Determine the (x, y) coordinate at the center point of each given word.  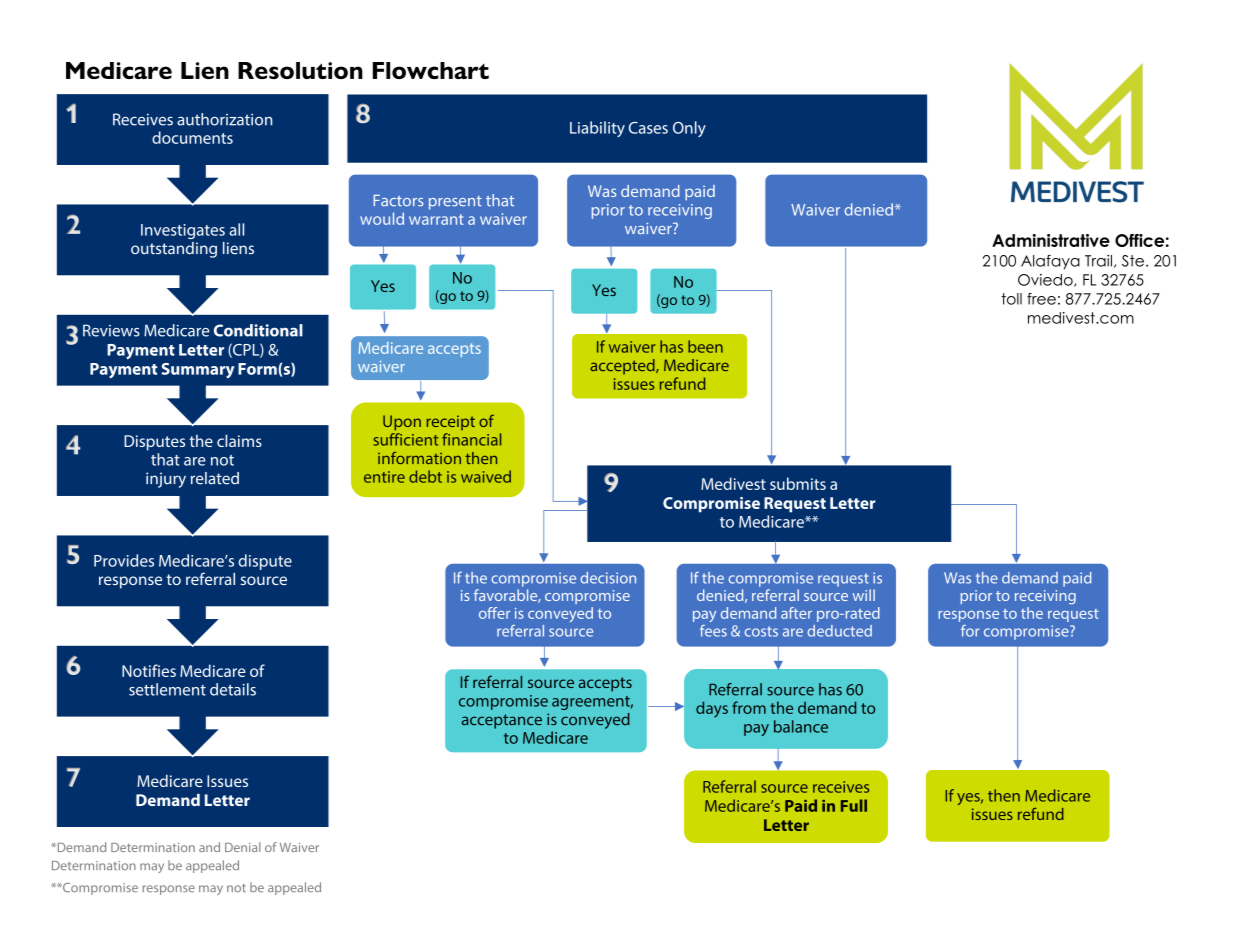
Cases (648, 128)
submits (798, 483)
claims (239, 440)
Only (689, 129)
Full (854, 805)
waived (486, 476)
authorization (224, 119)
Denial (243, 847)
